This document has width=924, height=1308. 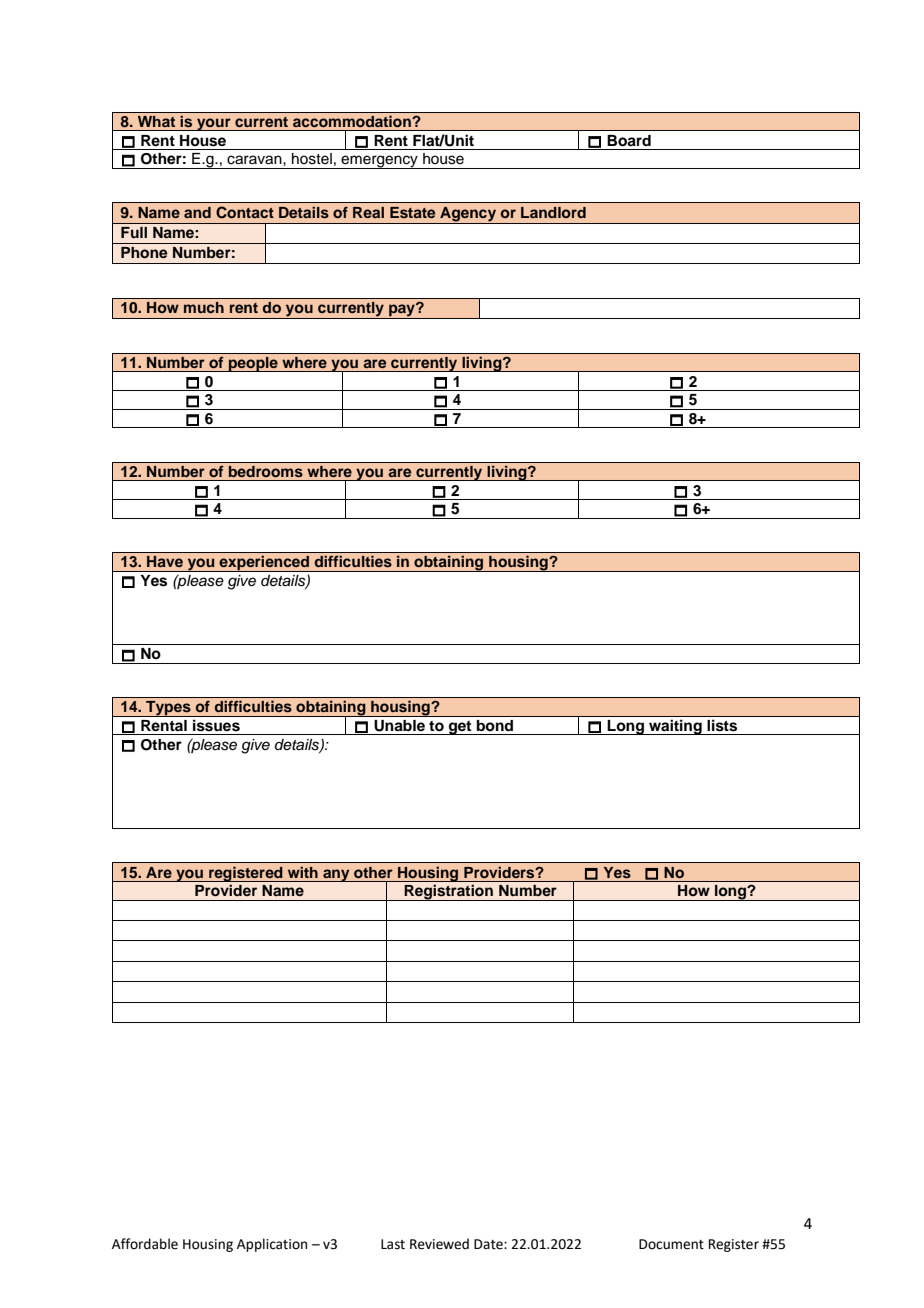 What do you see at coordinates (393, 1244) in the document?
I see `Last` at bounding box center [393, 1244].
